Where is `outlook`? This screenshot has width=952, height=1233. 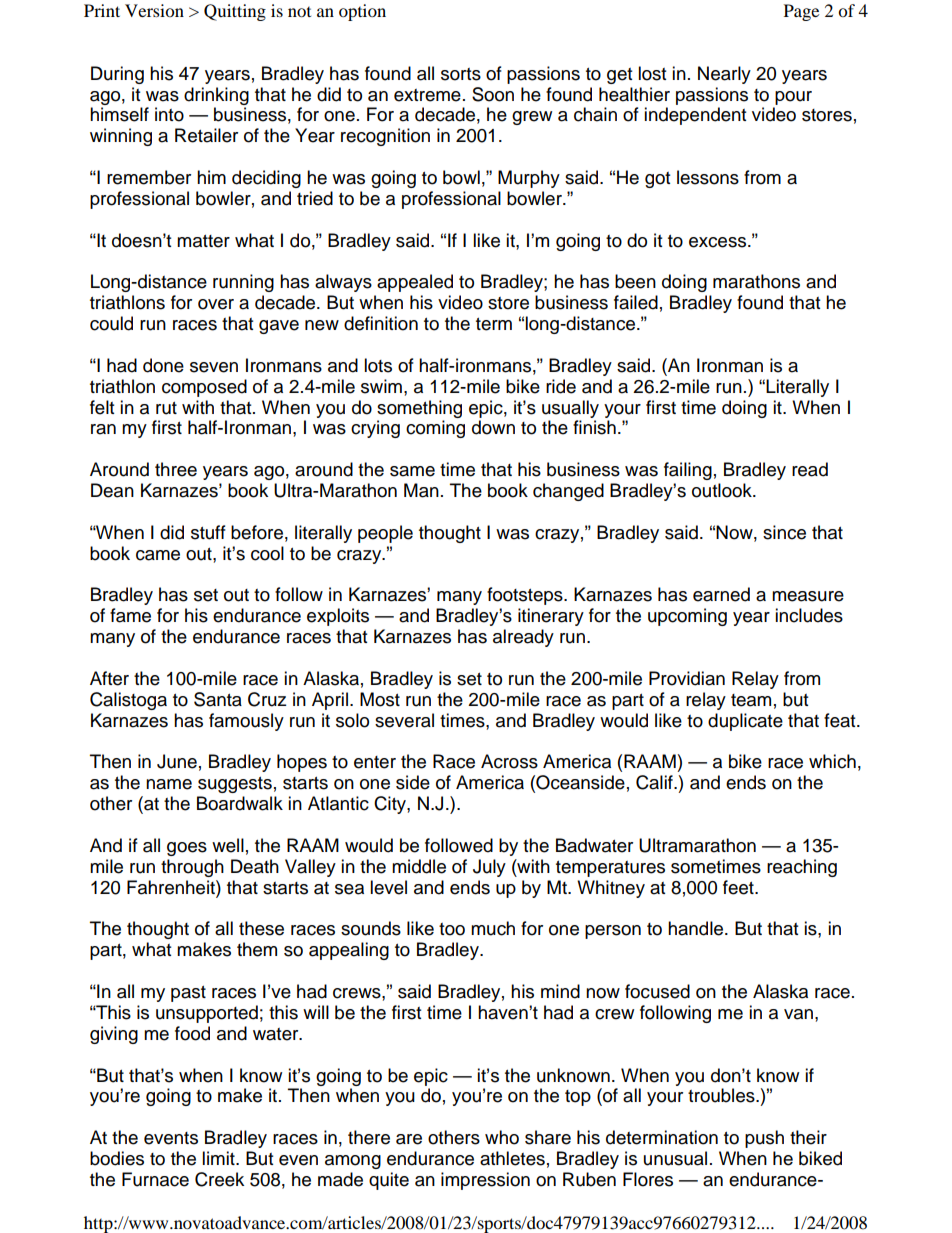
outlook is located at coordinates (723, 490).
